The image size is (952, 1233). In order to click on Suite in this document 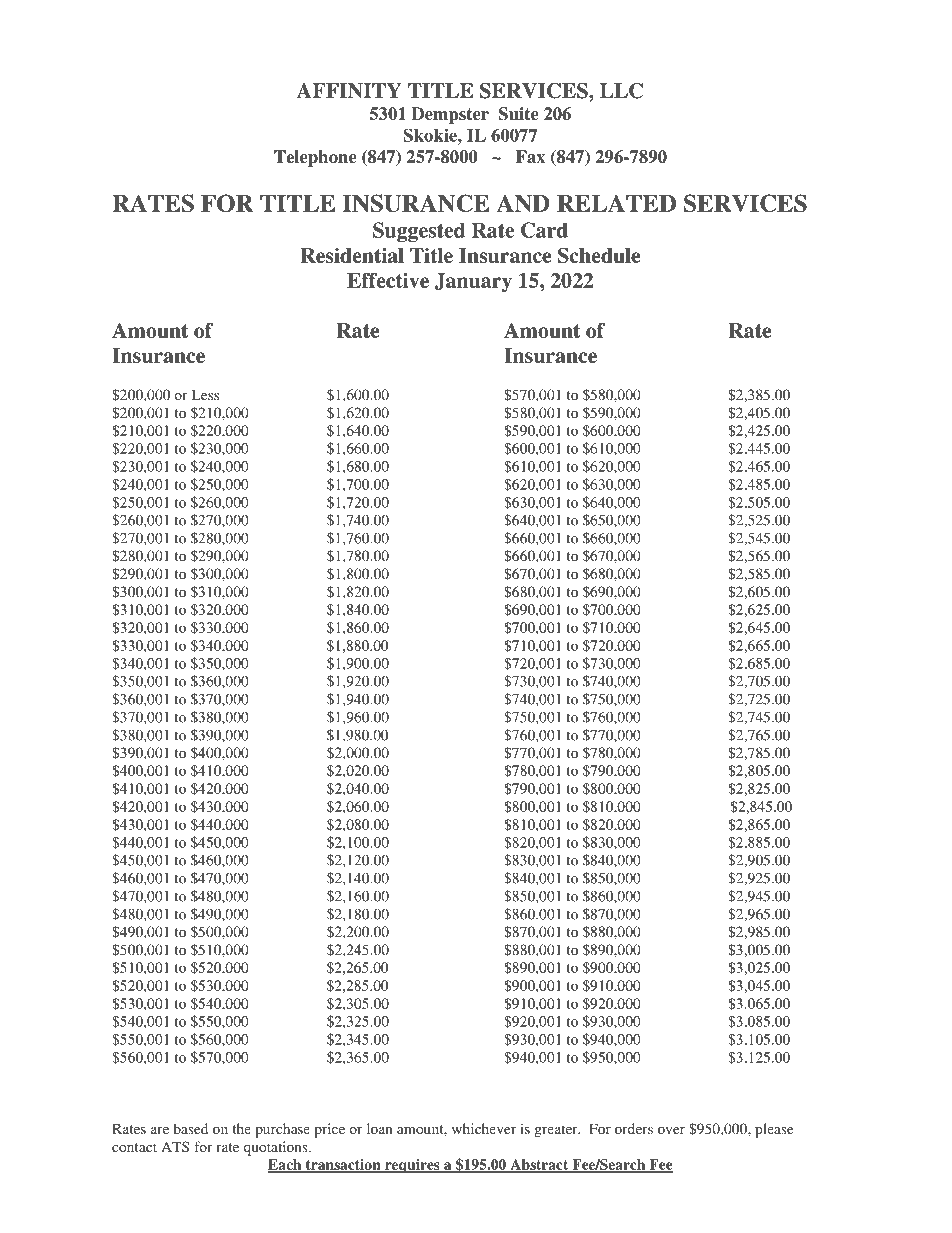, I will do `click(518, 114)`.
